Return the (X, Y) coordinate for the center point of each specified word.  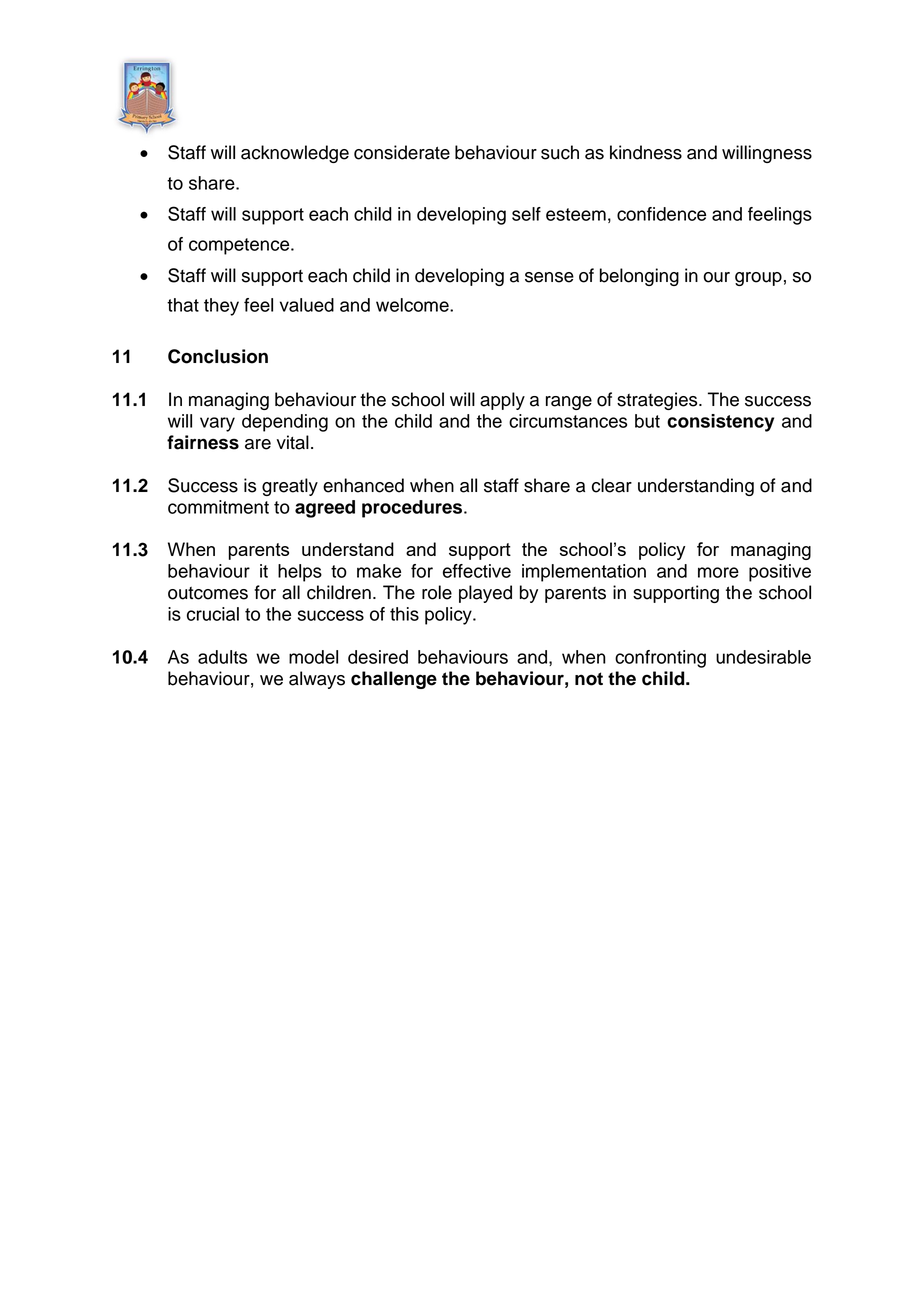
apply (502, 401)
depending (285, 423)
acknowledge (295, 154)
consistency (720, 423)
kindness (646, 152)
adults (222, 657)
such (560, 152)
